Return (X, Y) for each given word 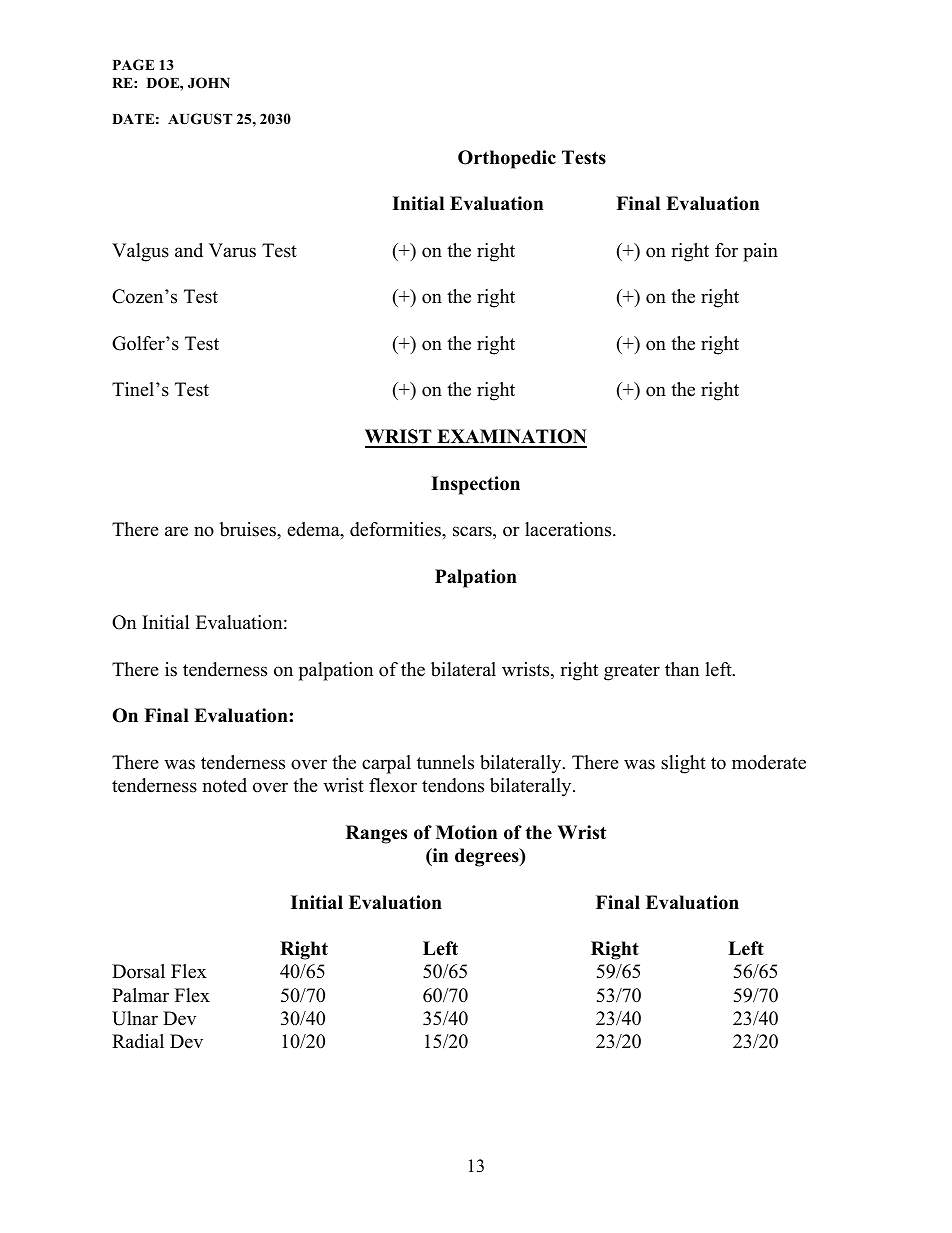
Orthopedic (507, 159)
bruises (249, 529)
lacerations (569, 529)
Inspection (475, 485)
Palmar (140, 995)
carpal (386, 764)
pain (760, 252)
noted (225, 785)
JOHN (209, 83)
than (682, 669)
